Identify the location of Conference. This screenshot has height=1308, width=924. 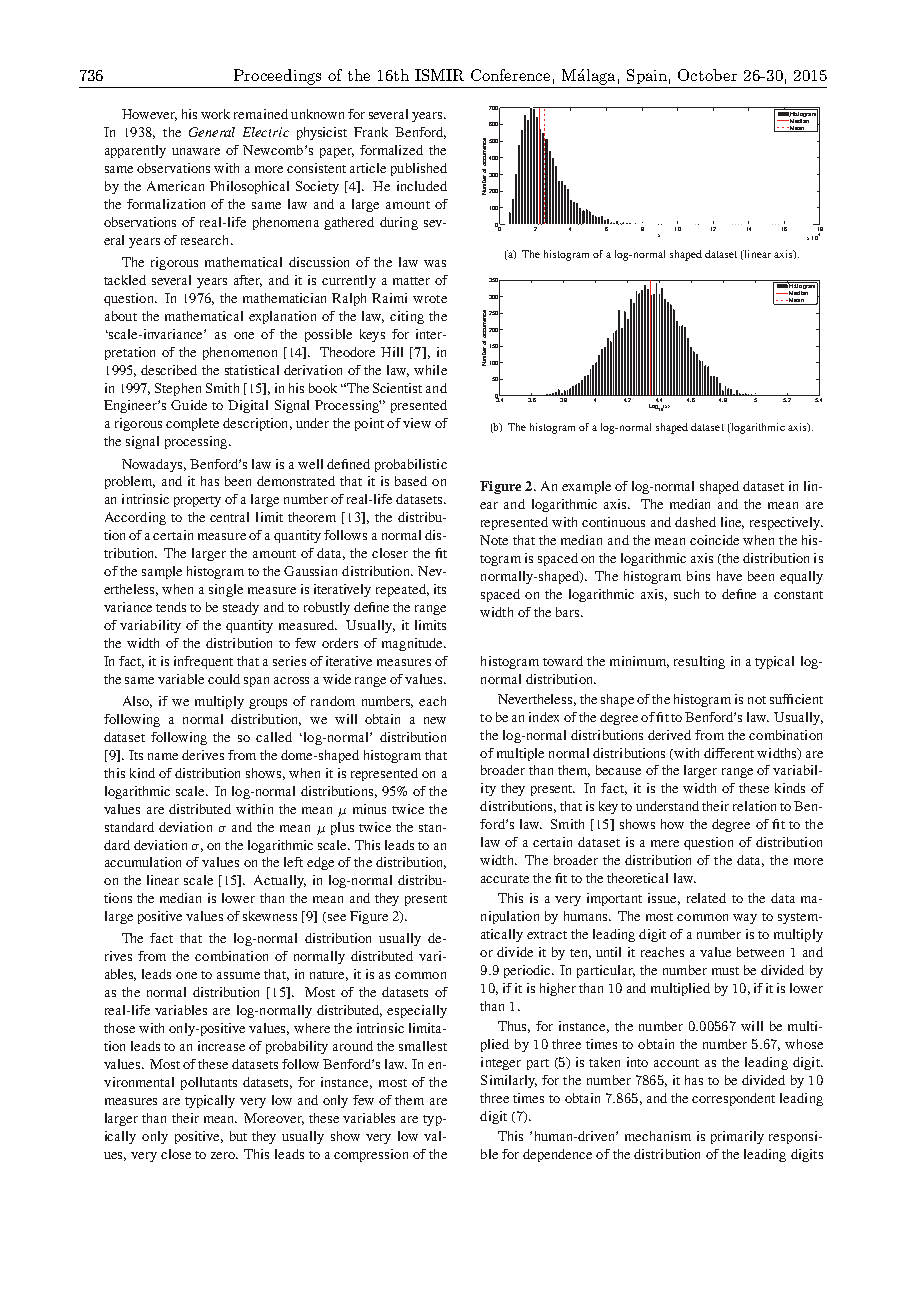
(510, 75).
